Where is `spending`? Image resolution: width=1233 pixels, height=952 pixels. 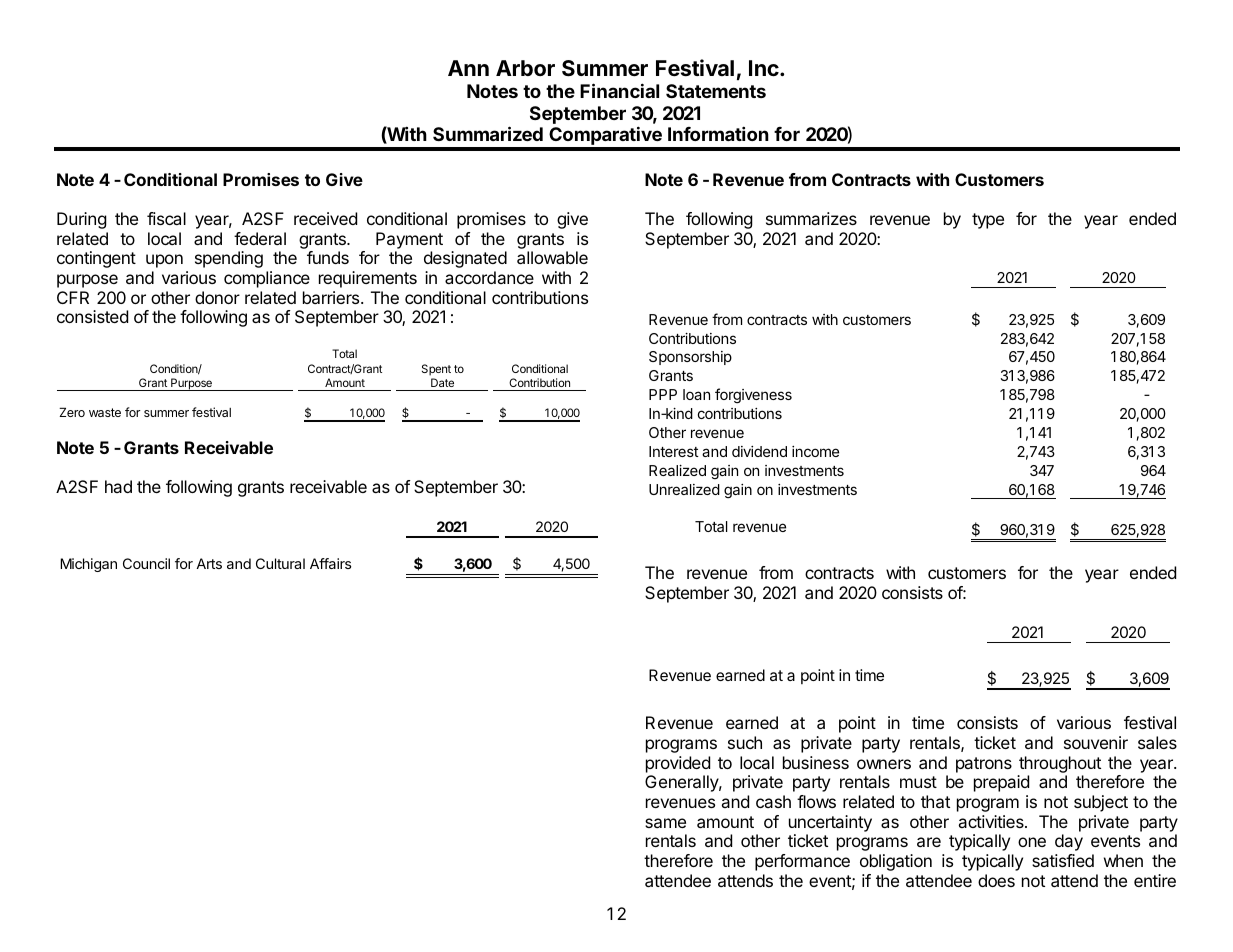
spending is located at coordinates (229, 259).
